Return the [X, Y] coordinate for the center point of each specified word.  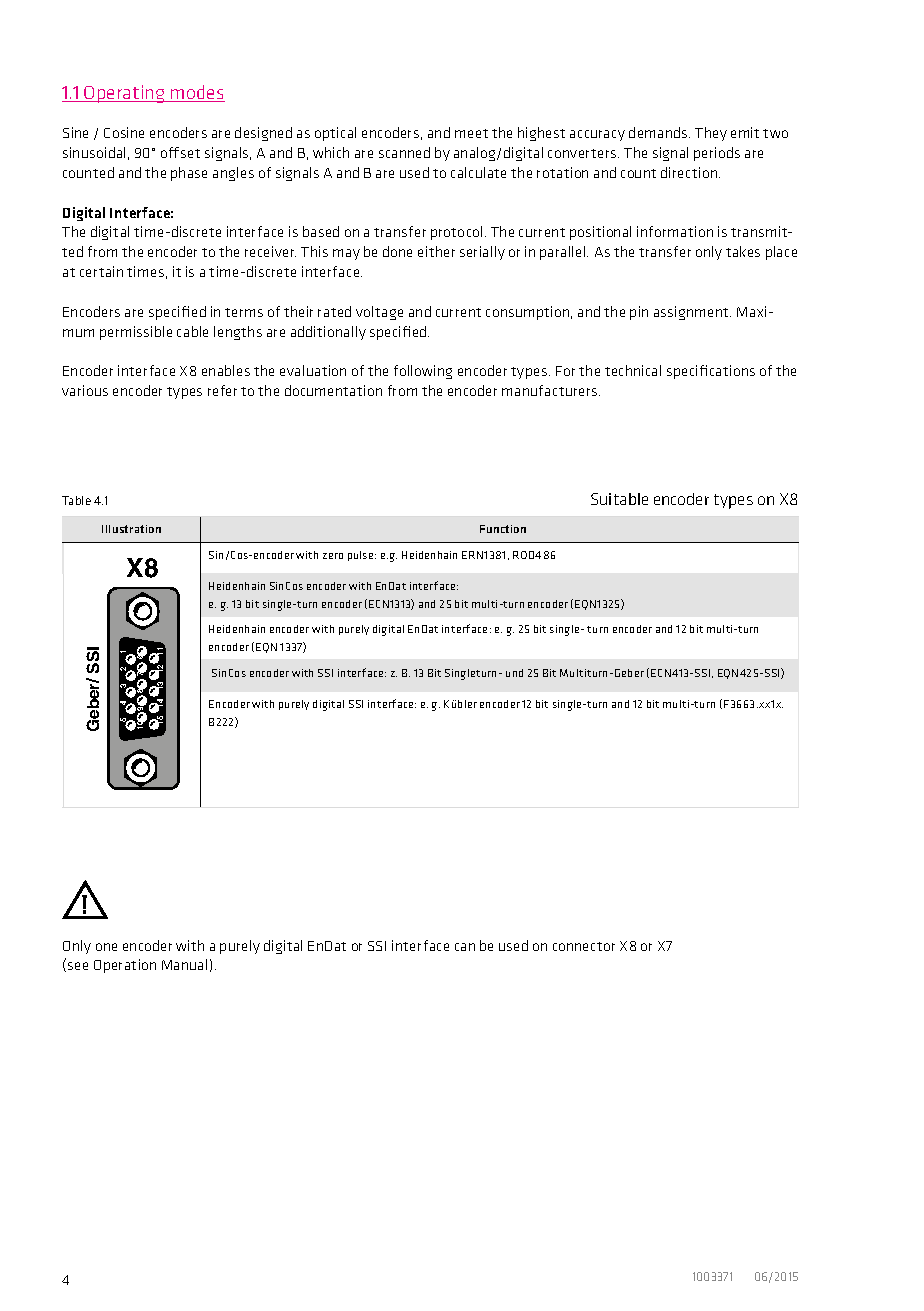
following [423, 372]
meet [471, 133]
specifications [711, 372]
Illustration [131, 529]
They [711, 134]
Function [503, 529]
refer [222, 390]
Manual [184, 964]
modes [197, 93]
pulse [362, 556]
